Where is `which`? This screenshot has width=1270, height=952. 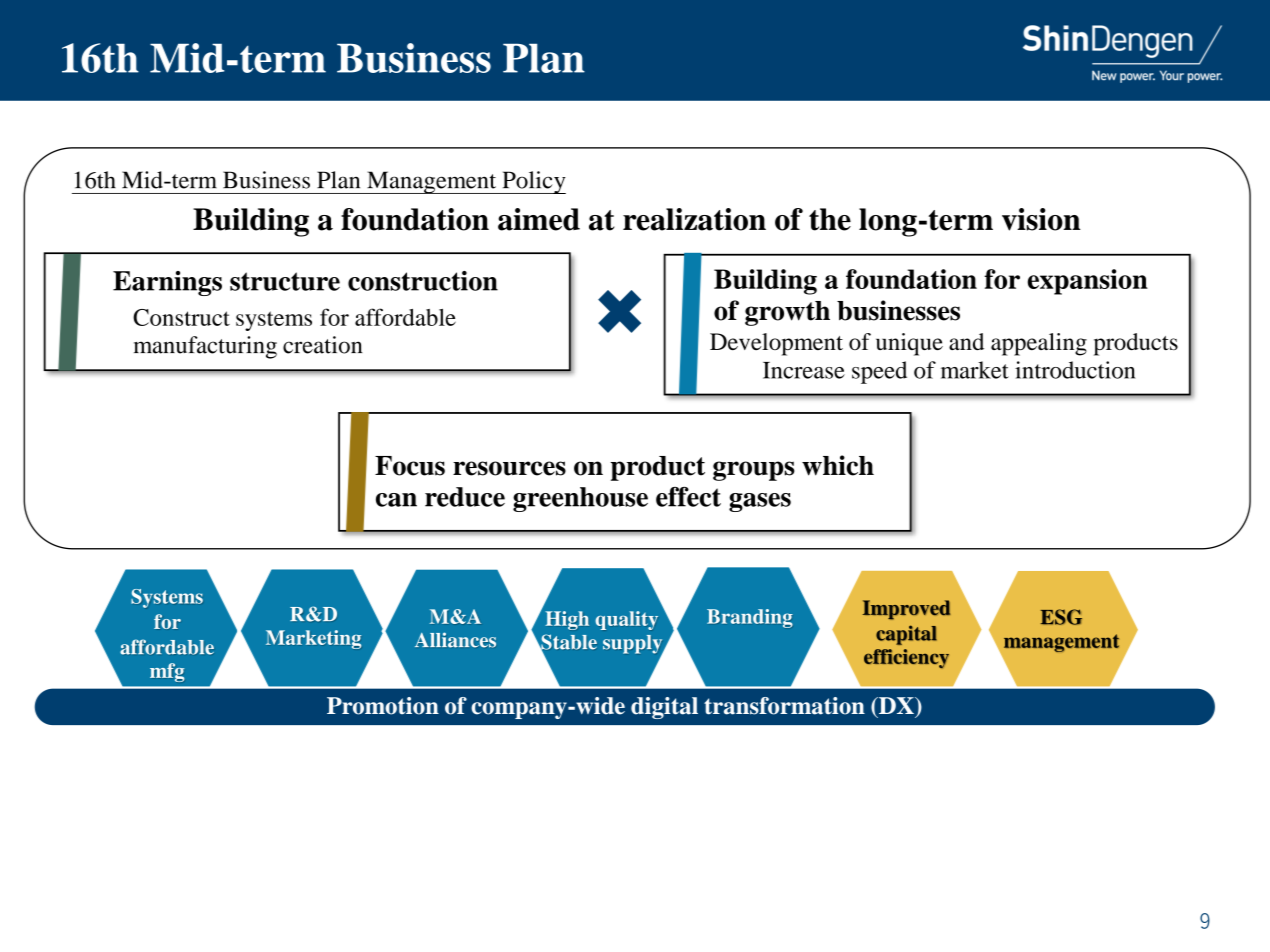 which is located at coordinates (838, 465).
